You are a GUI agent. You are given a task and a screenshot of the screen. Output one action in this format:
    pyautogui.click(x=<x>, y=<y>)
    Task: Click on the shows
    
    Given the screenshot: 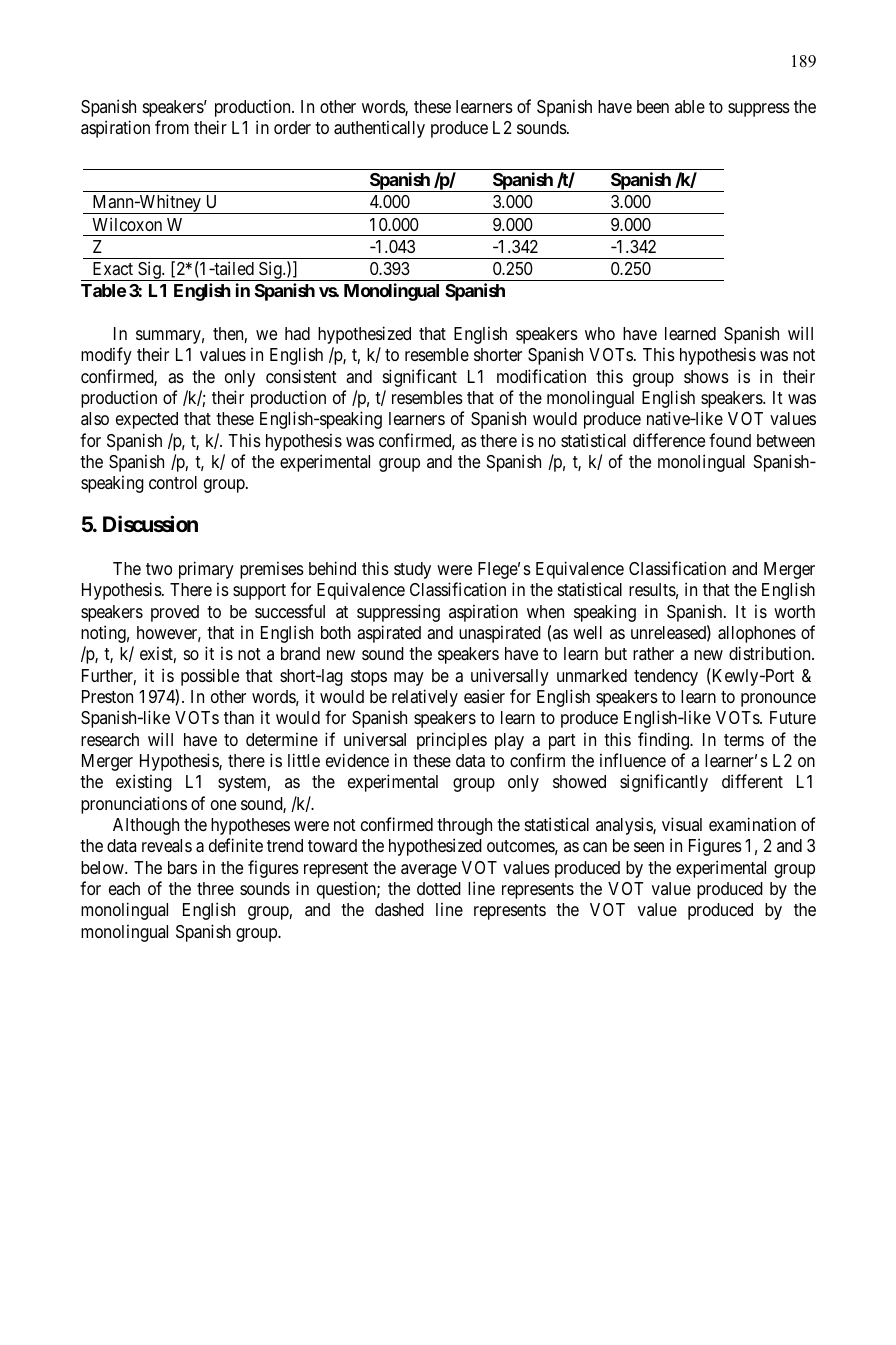 What is the action you would take?
    pyautogui.click(x=706, y=376)
